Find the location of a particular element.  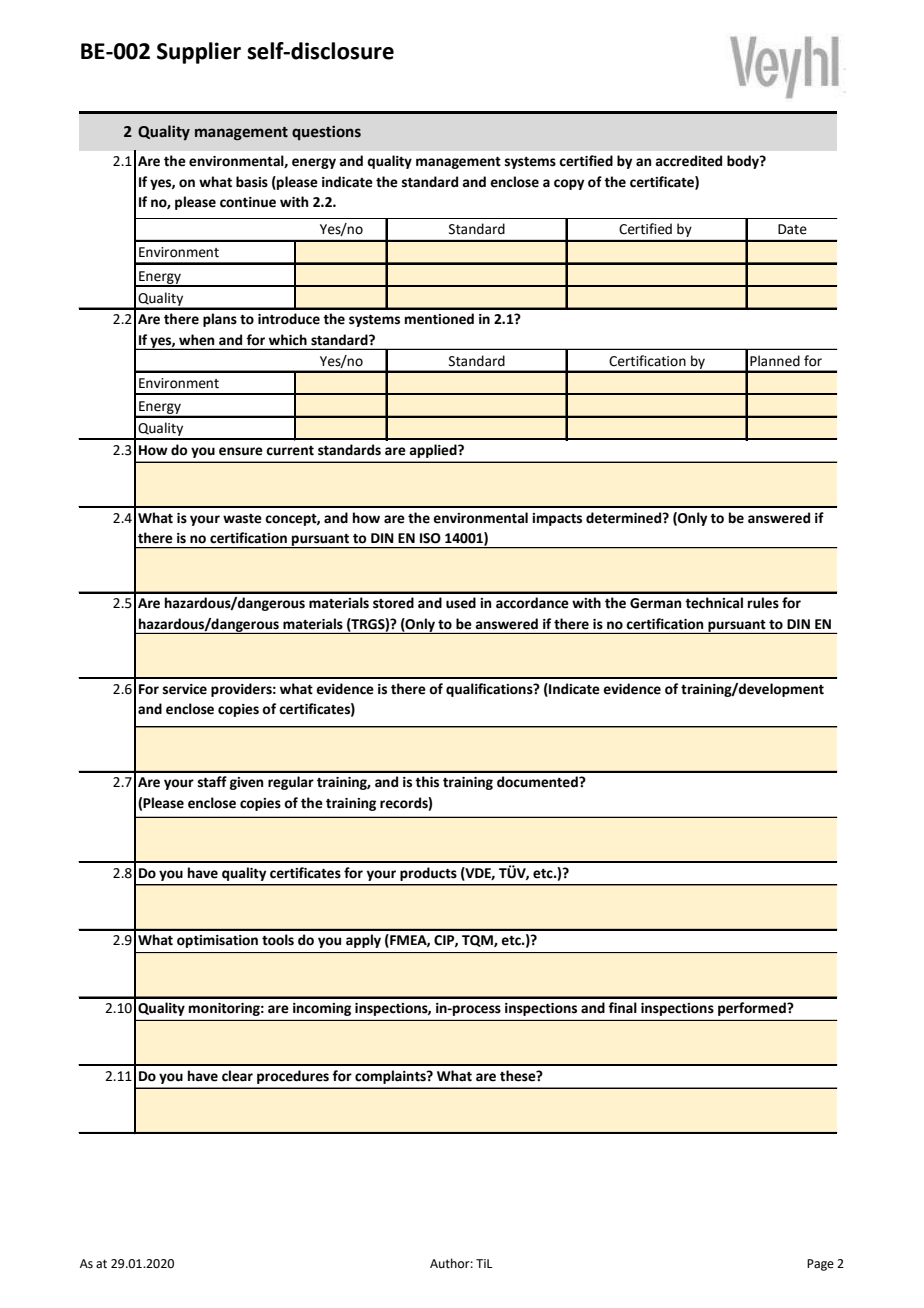

accordance is located at coordinates (532, 603).
